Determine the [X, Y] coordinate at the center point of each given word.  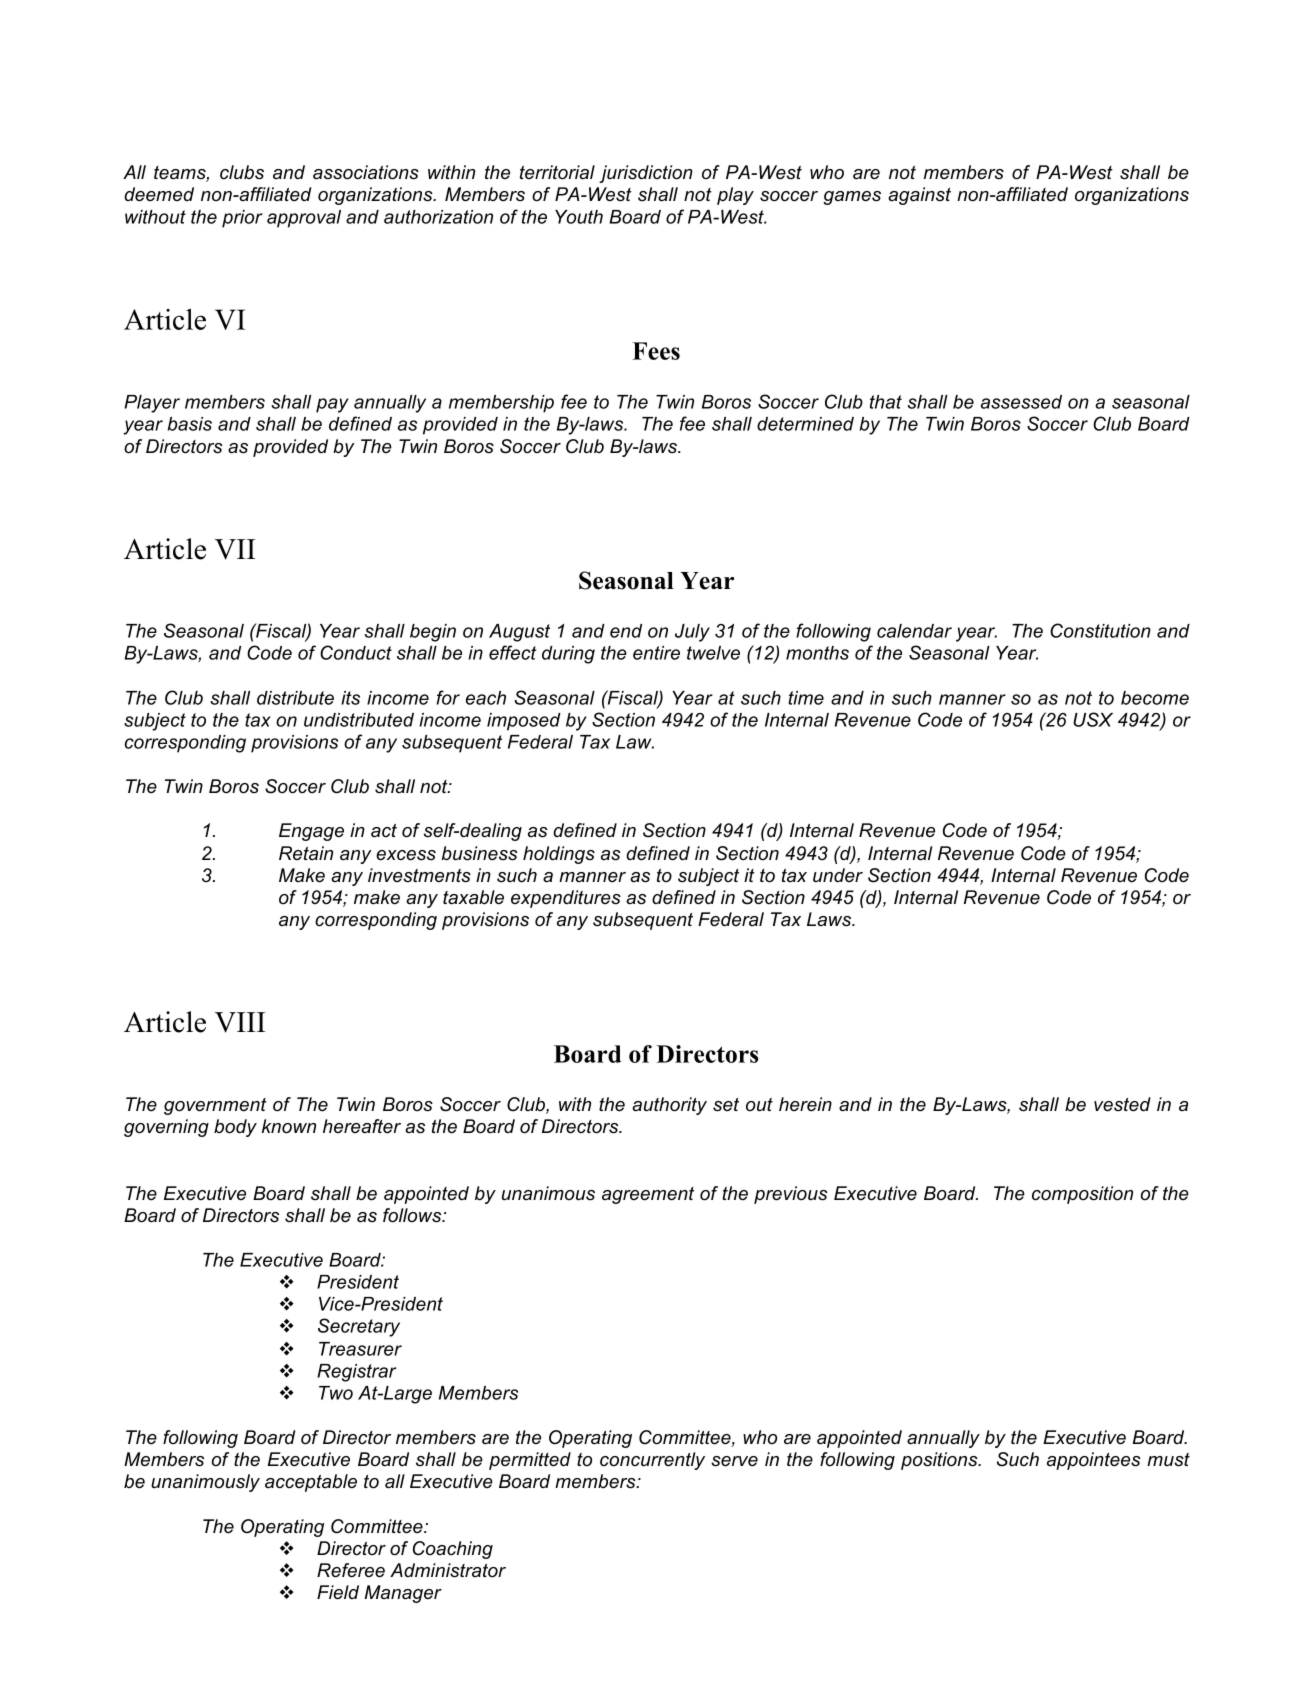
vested [1122, 1104]
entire [656, 653]
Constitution [1100, 630]
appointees [1094, 1461]
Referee [351, 1570]
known [289, 1126]
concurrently [652, 1461]
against [919, 196]
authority [669, 1106]
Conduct [356, 652]
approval [304, 219]
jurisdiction [646, 174]
